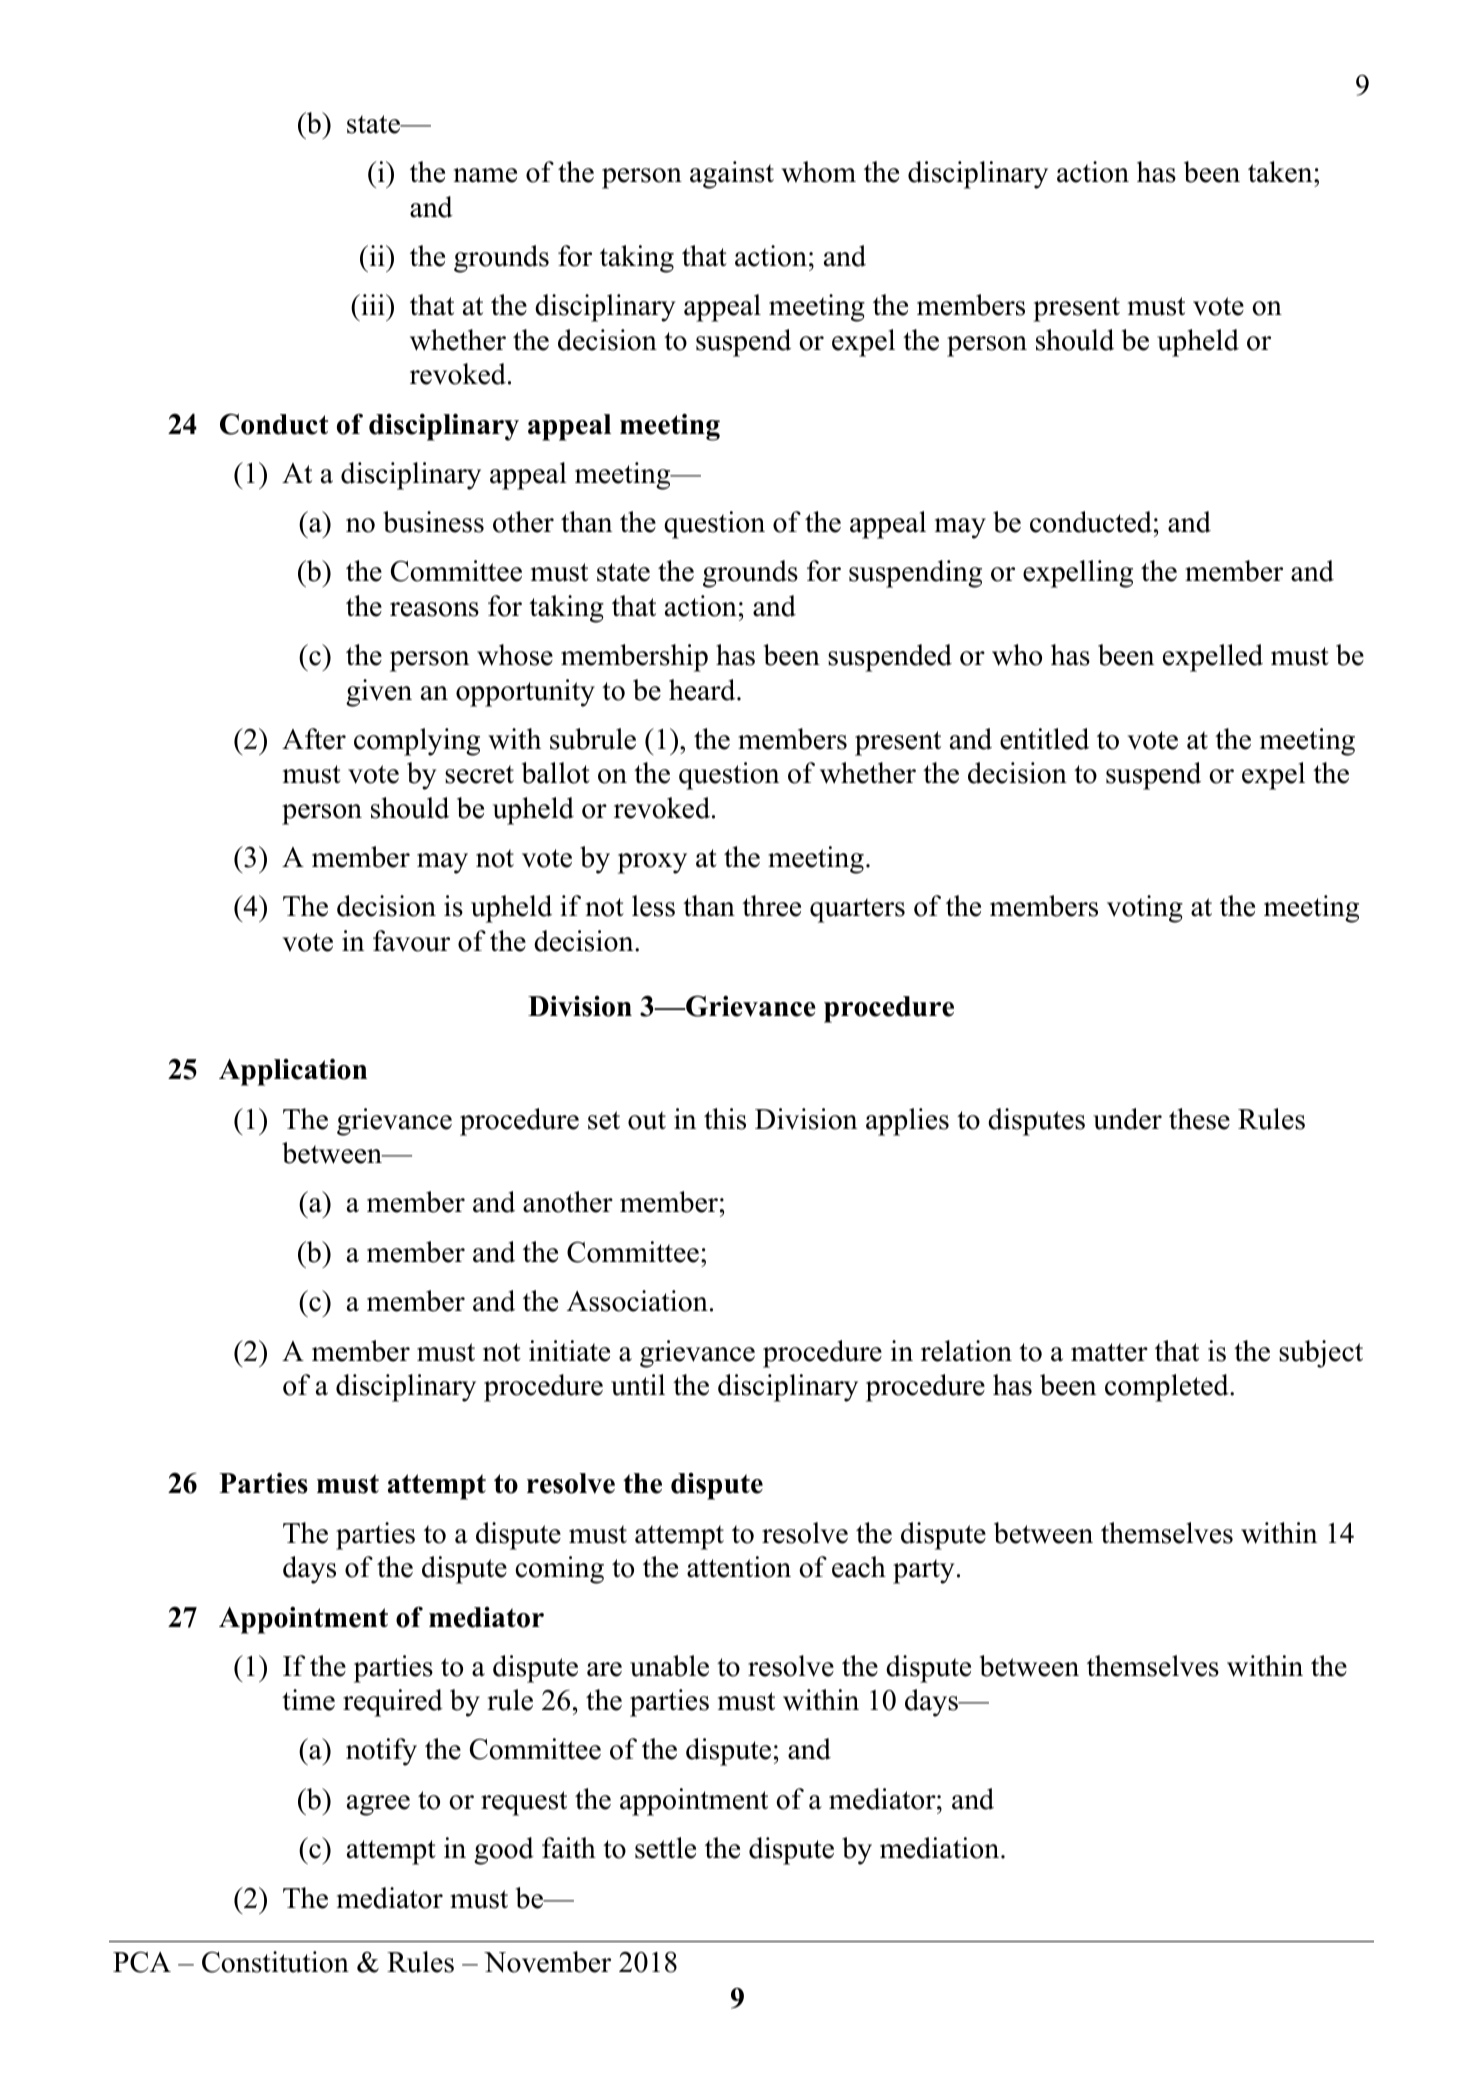 The height and width of the screenshot is (2098, 1482). What do you see at coordinates (275, 1962) in the screenshot?
I see `Constitution` at bounding box center [275, 1962].
